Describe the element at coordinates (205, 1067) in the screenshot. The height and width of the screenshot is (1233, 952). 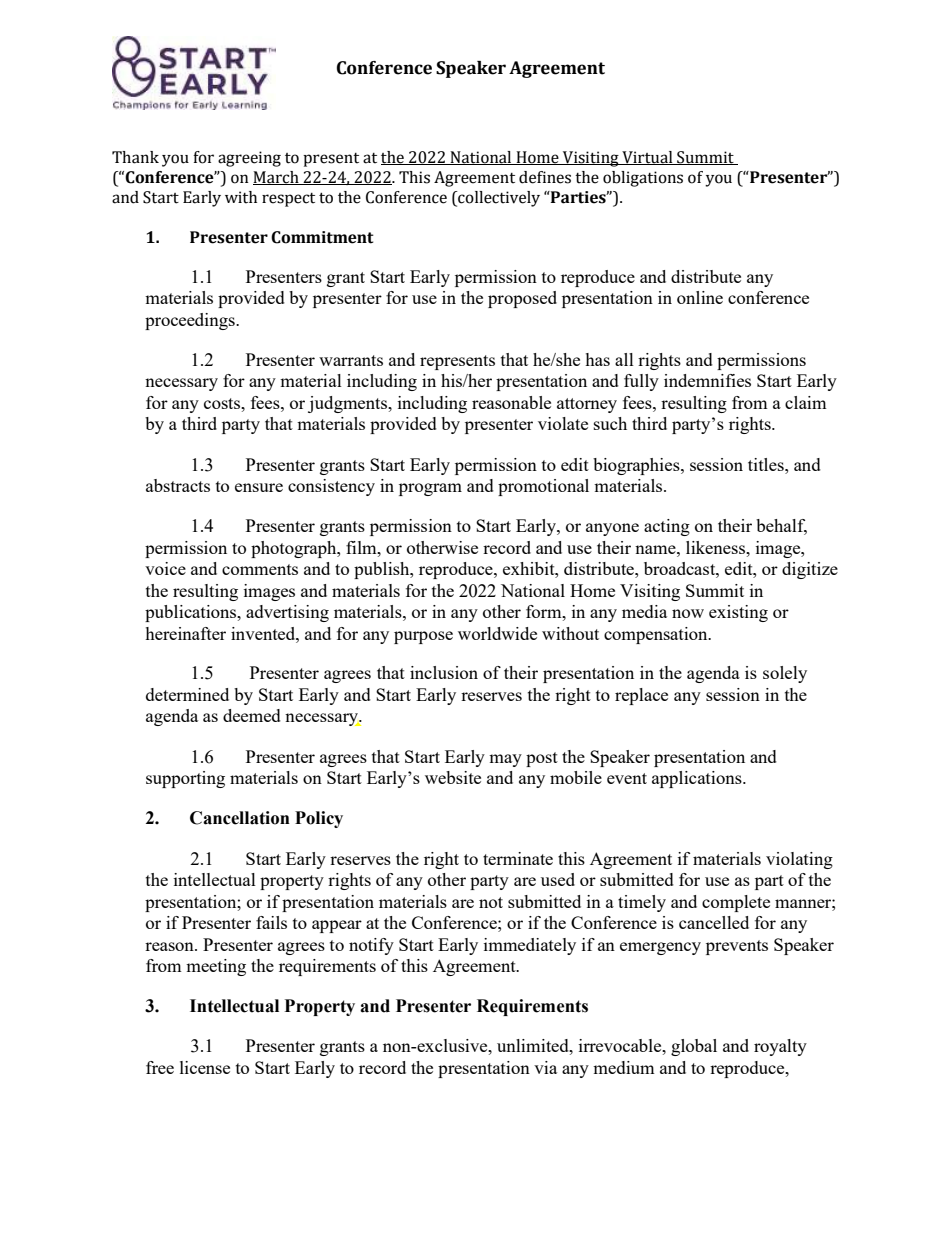
I see `license` at that location.
